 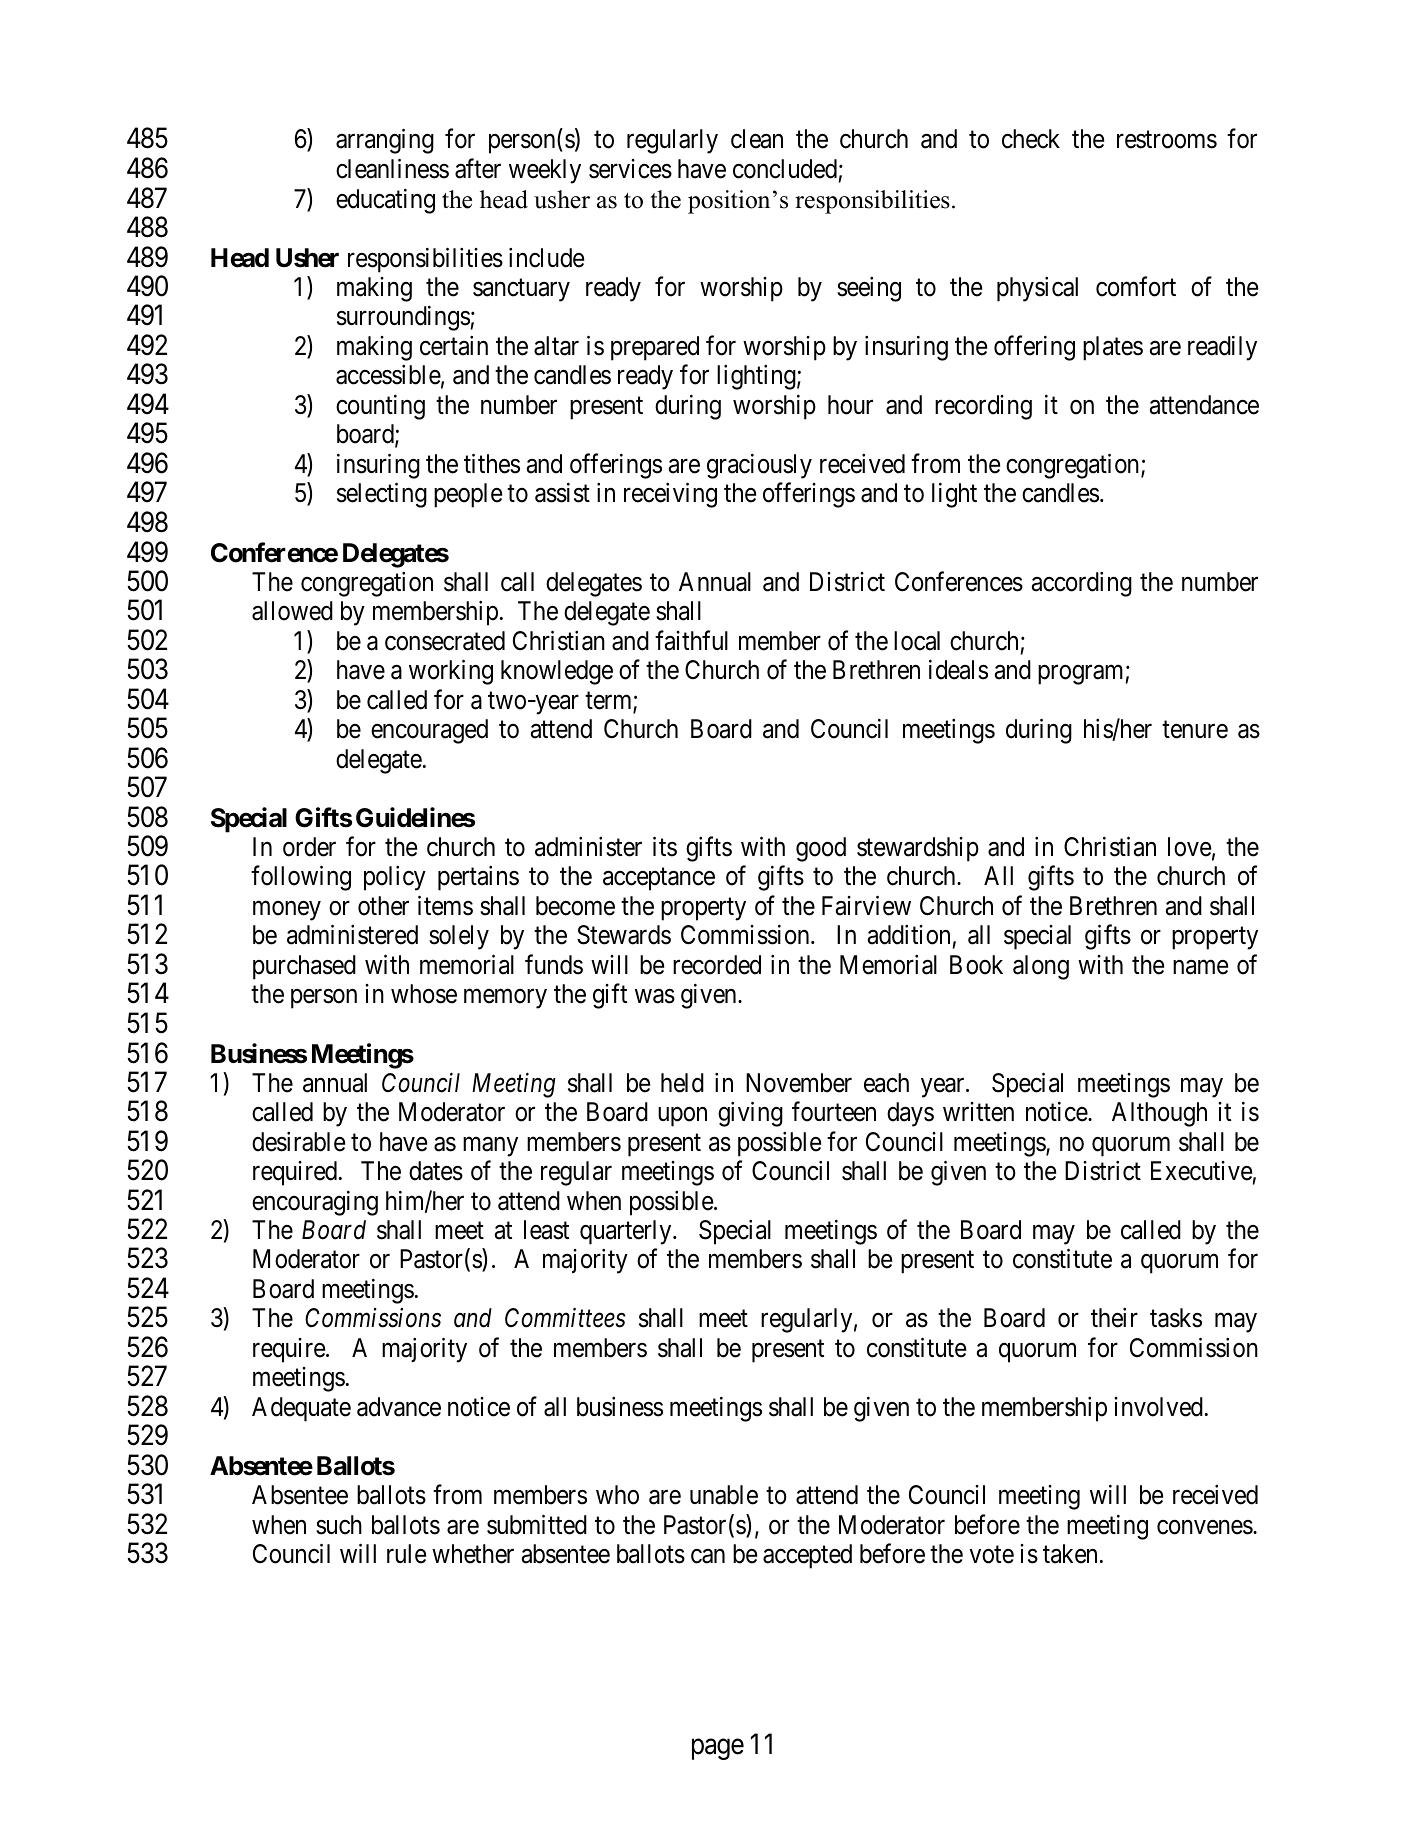 What do you see at coordinates (385, 201) in the screenshot?
I see `educating` at bounding box center [385, 201].
